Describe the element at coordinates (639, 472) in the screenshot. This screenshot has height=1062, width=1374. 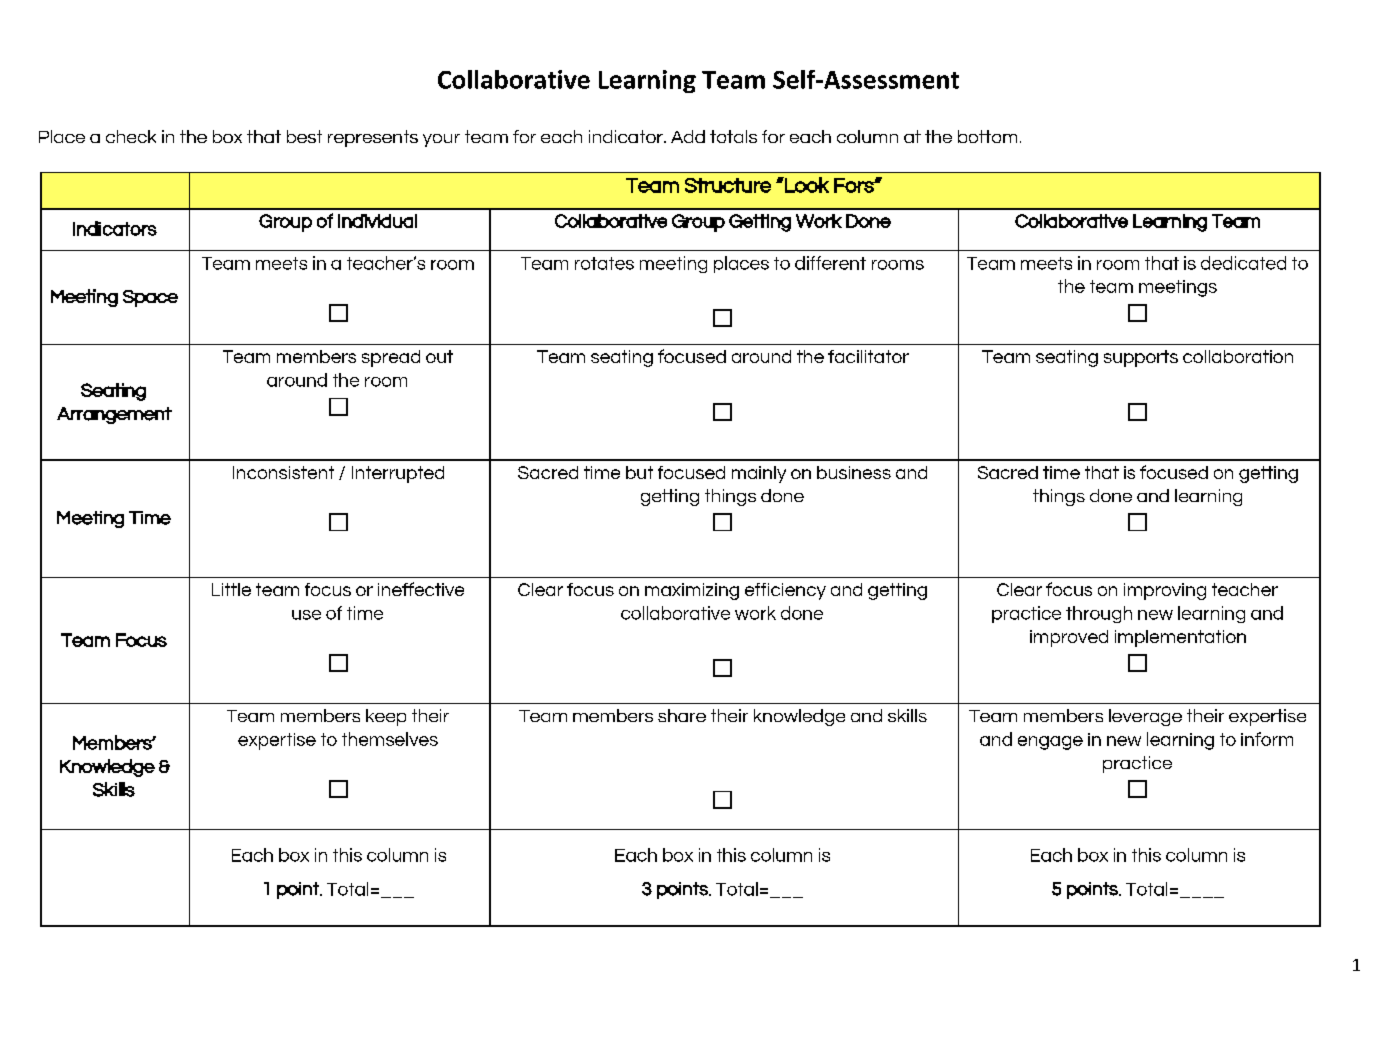
I see `but` at that location.
